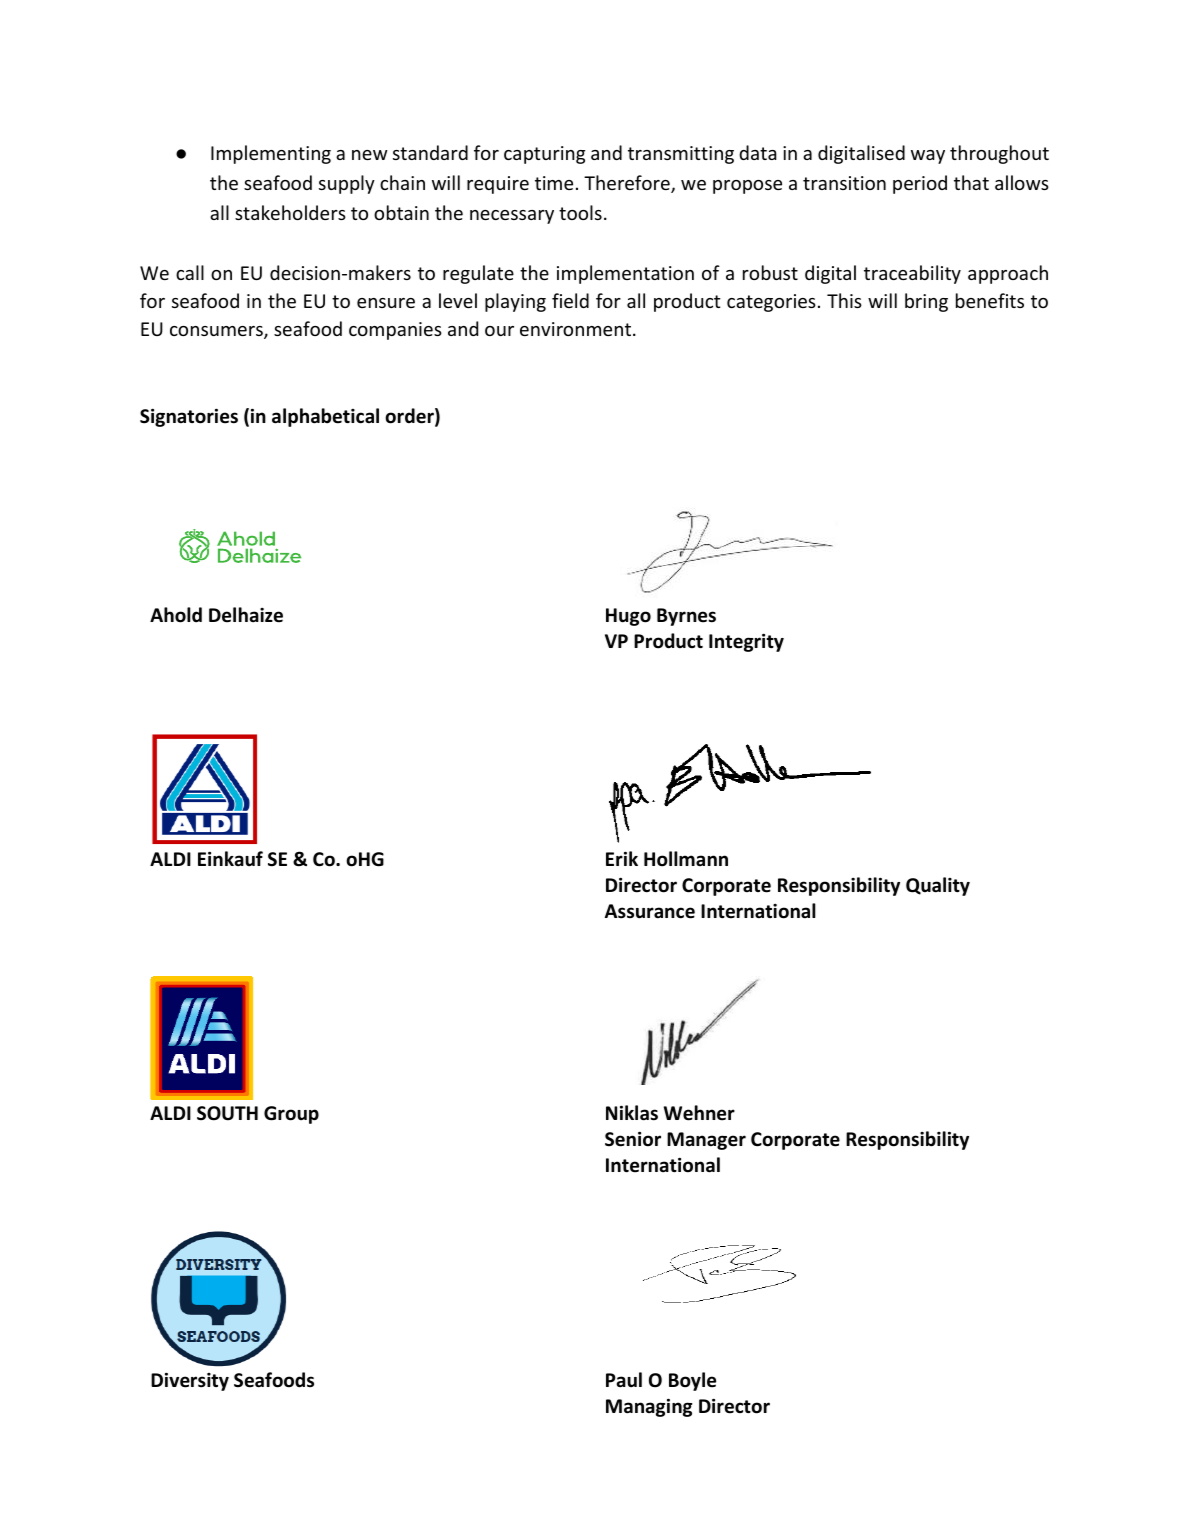 This page has height=1539, width=1189. Describe the element at coordinates (290, 212) in the page. I see `stakeholders` at that location.
